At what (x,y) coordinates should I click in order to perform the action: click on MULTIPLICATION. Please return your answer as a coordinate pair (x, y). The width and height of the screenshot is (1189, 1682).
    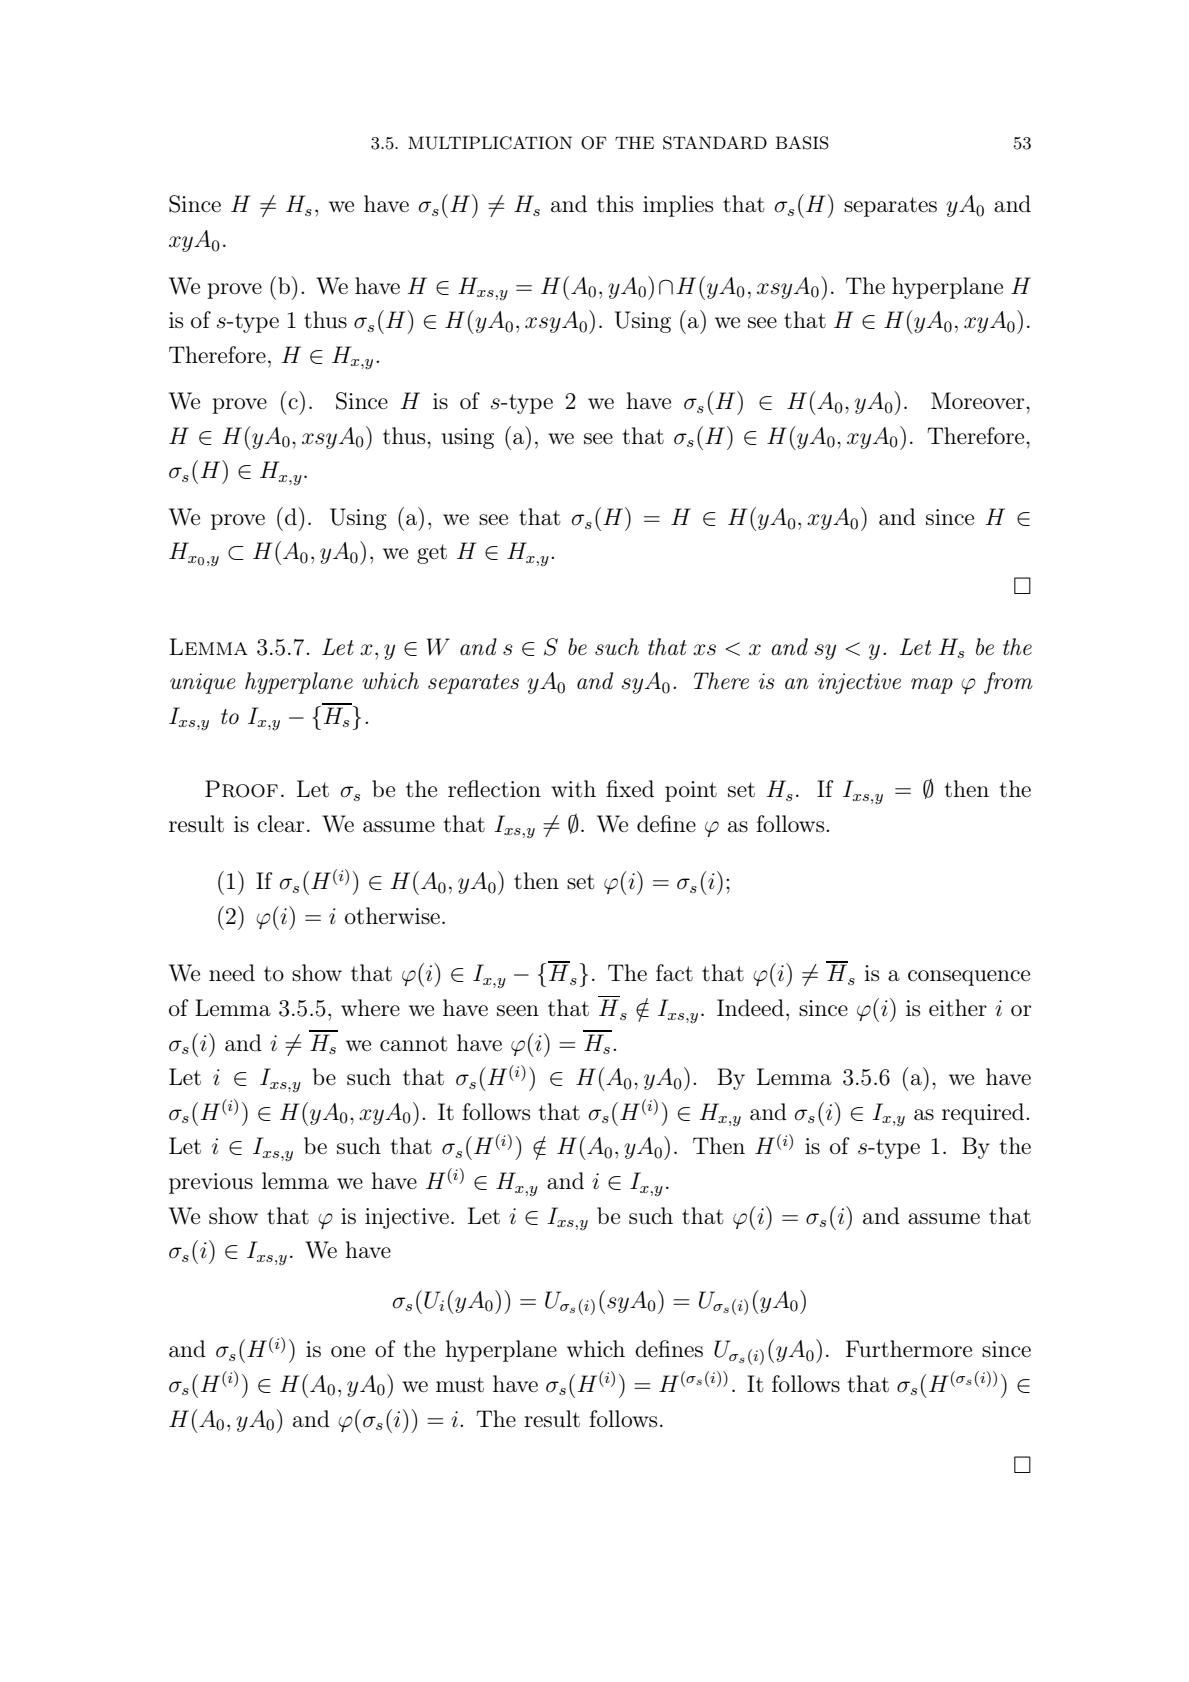
    Looking at the image, I should click on (490, 143).
